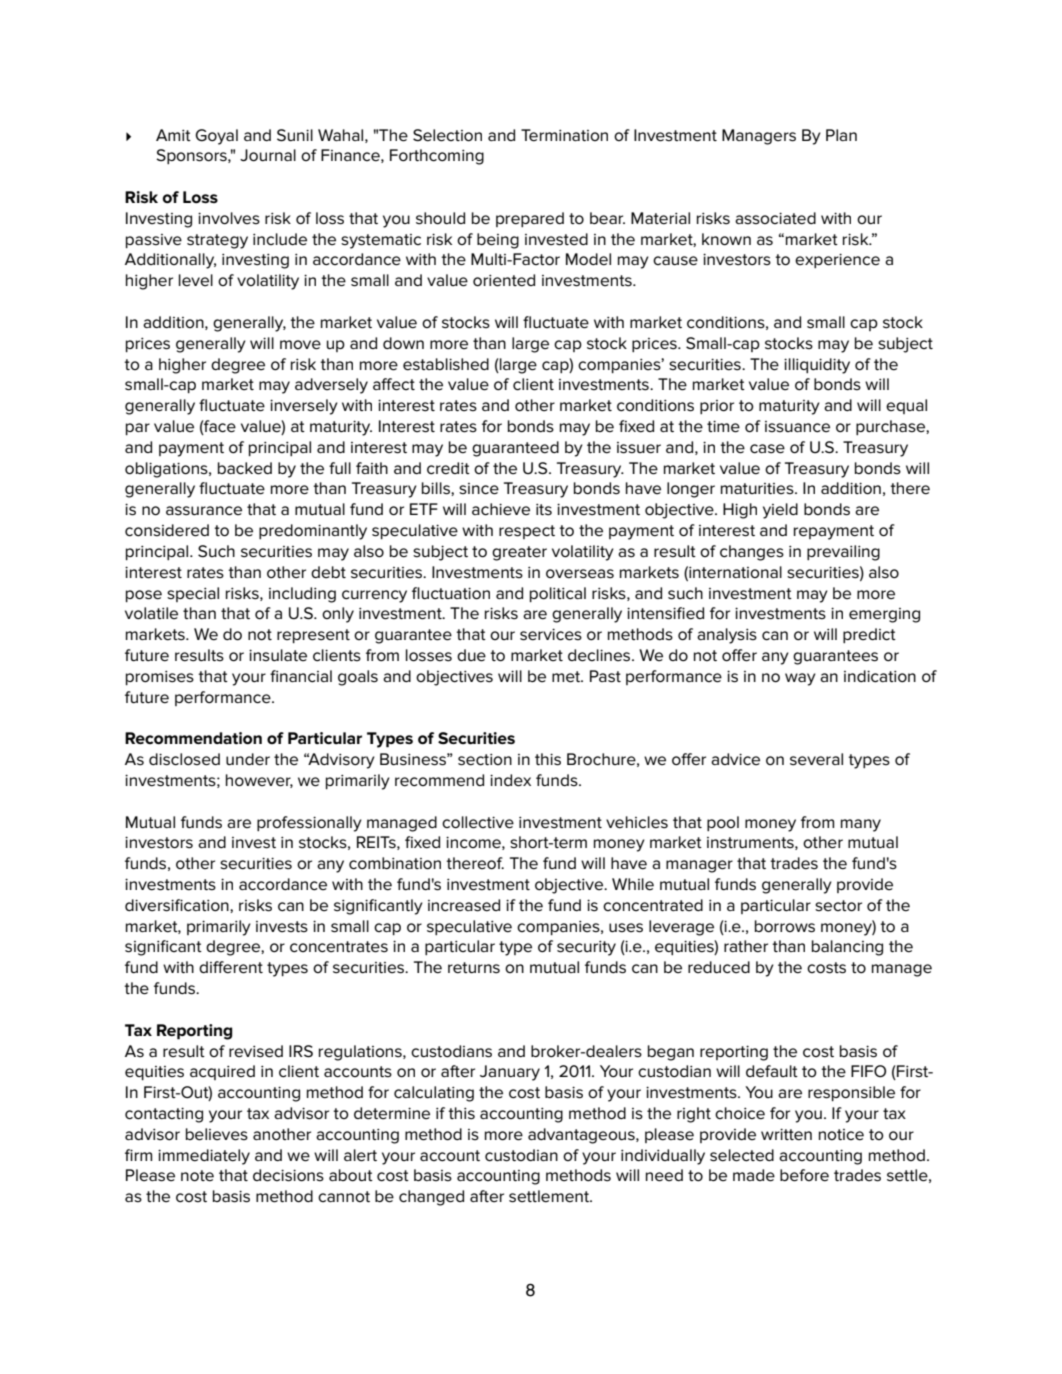 The height and width of the document is (1374, 1062). Describe the element at coordinates (800, 679) in the document. I see `way` at that location.
